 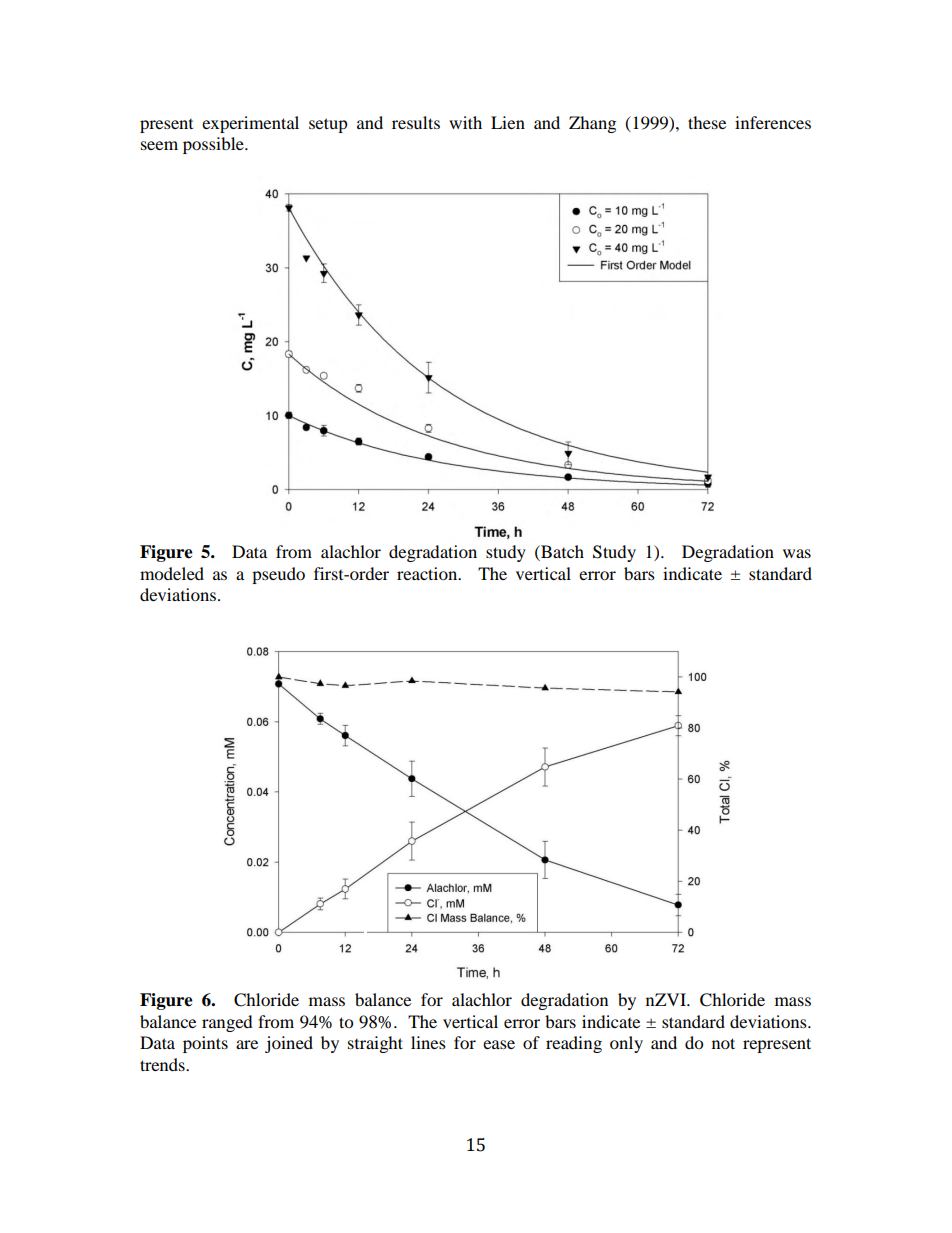 What do you see at coordinates (247, 1044) in the document?
I see `are` at bounding box center [247, 1044].
